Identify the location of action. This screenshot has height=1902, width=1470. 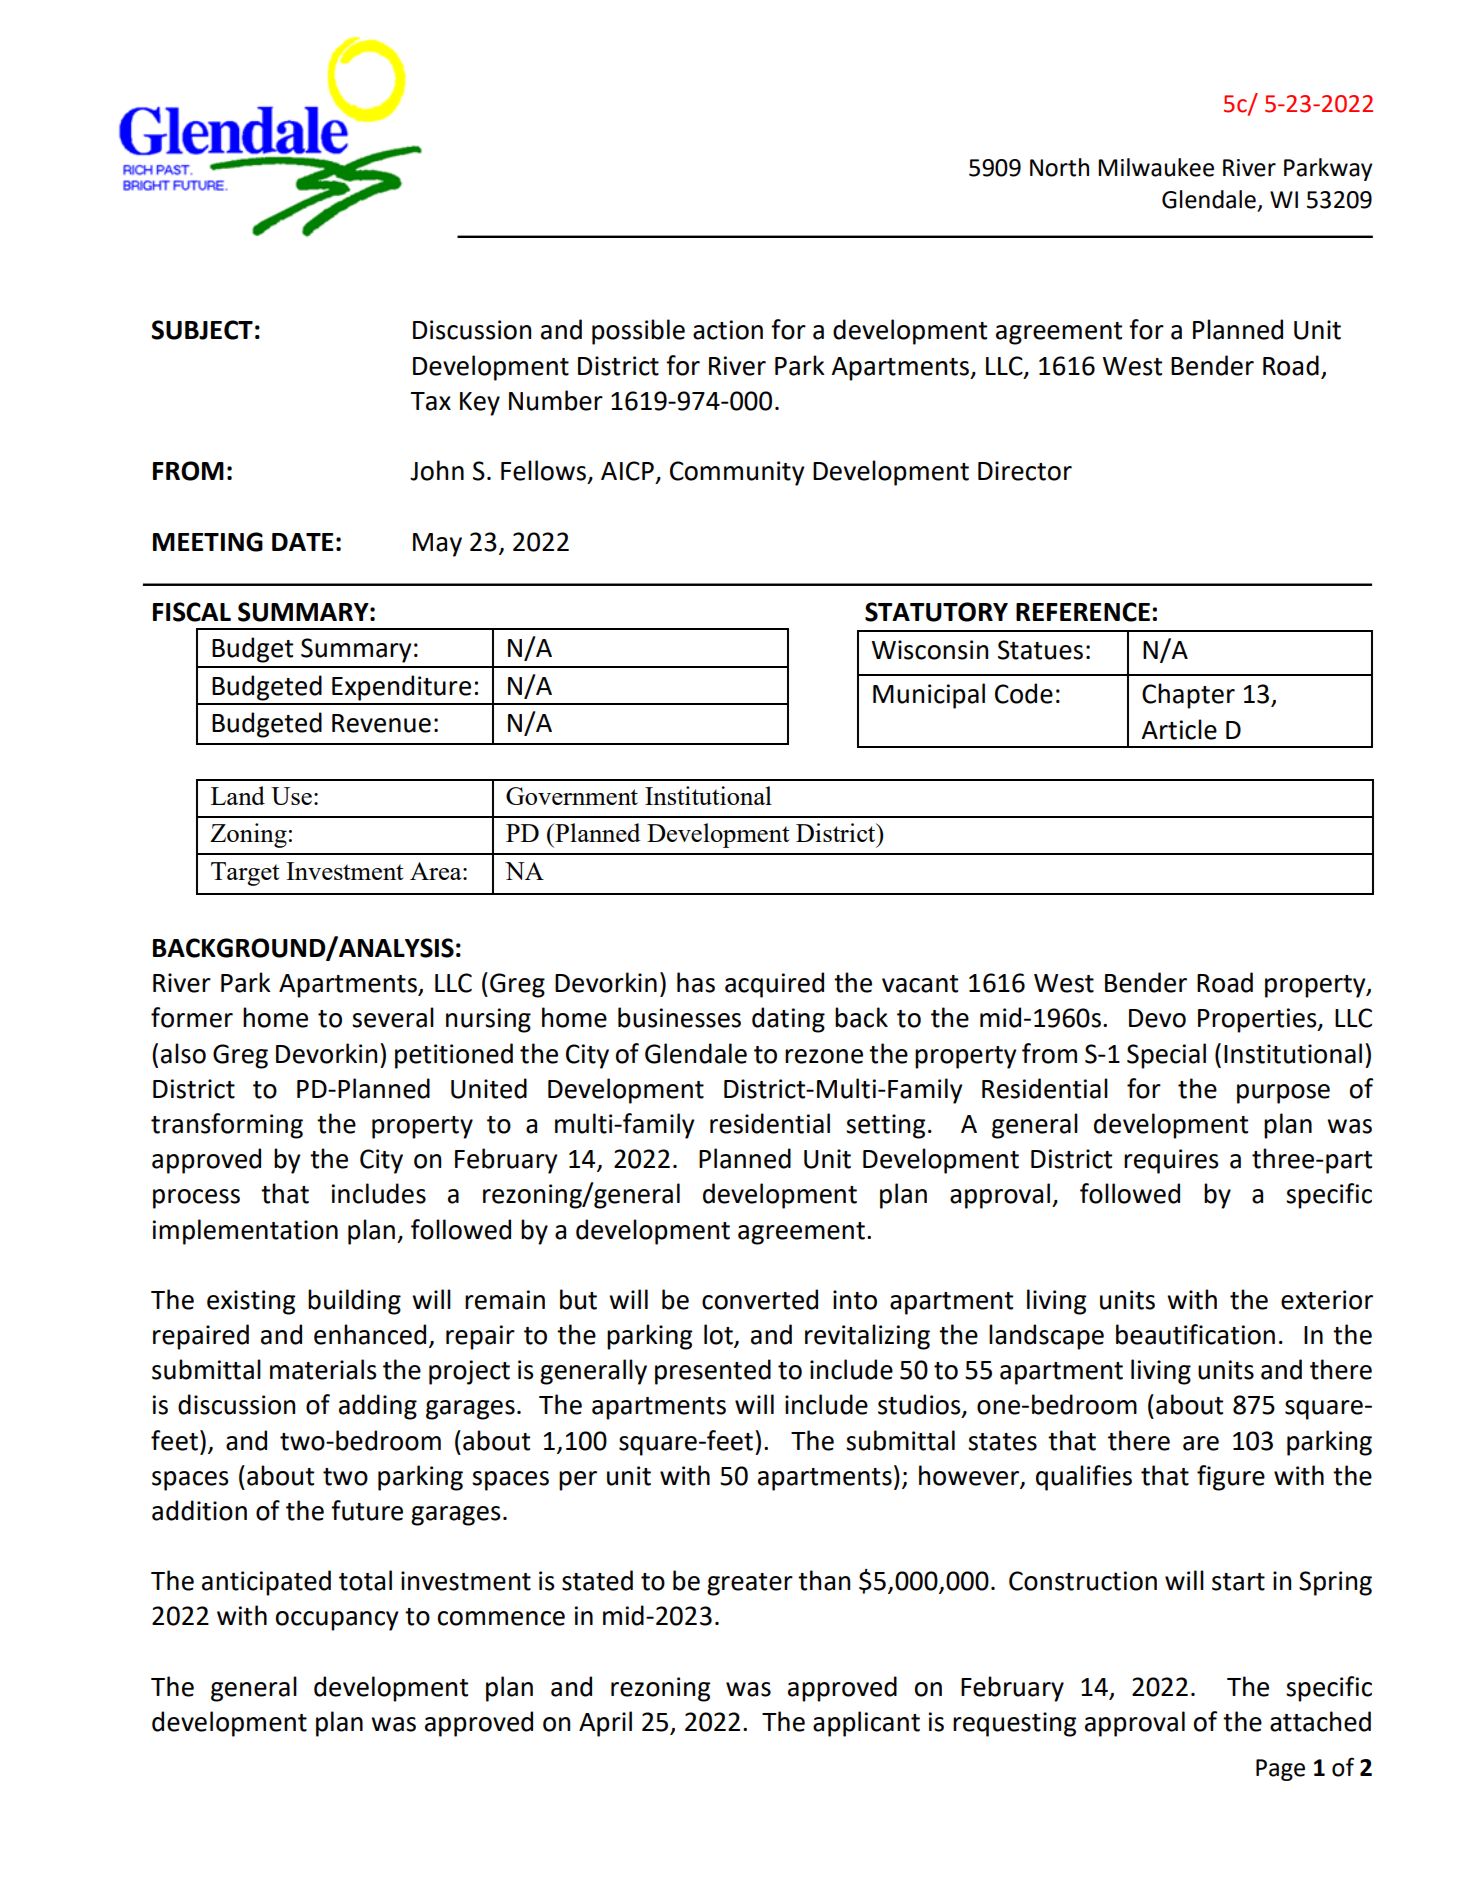
(728, 330).
